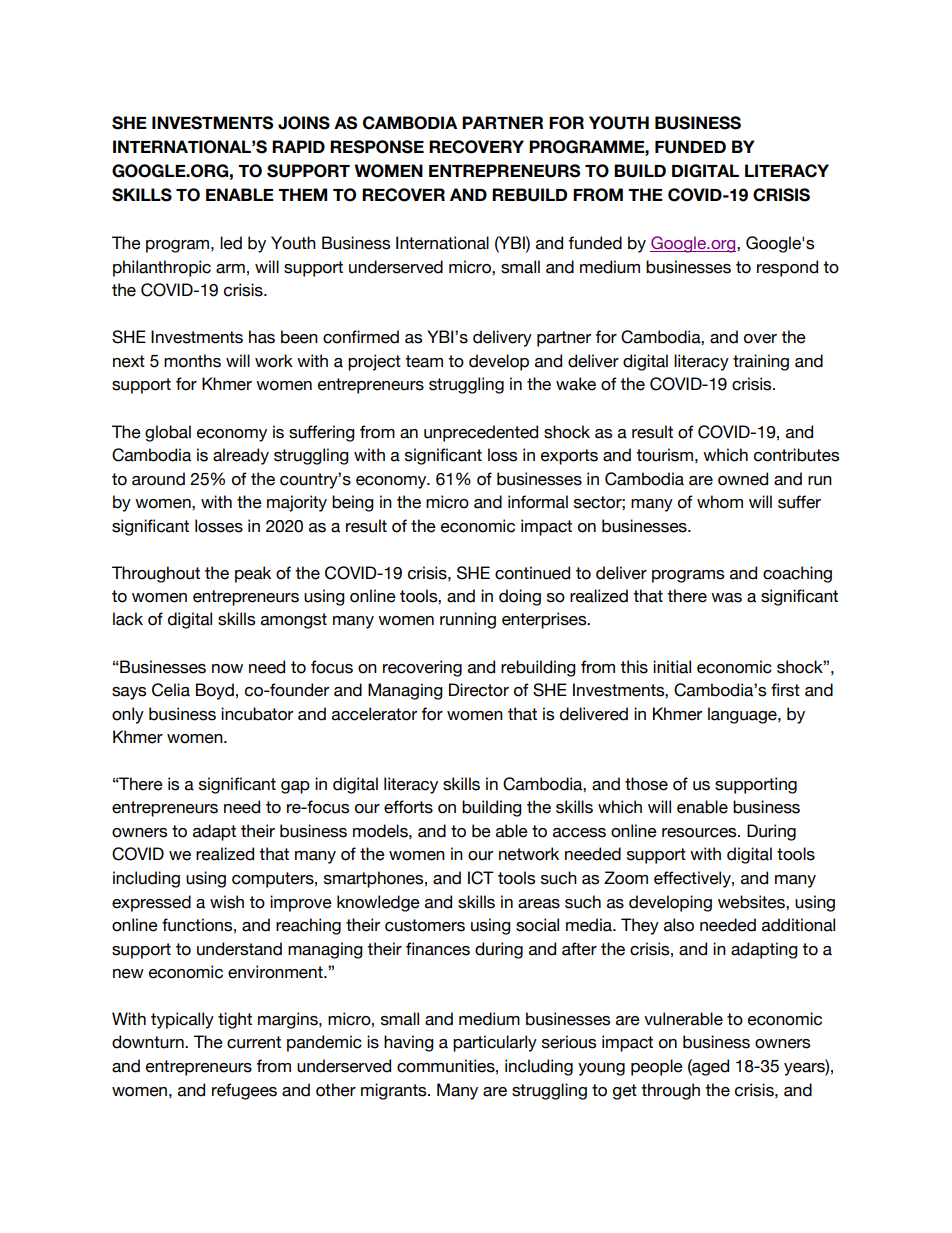  Describe the element at coordinates (377, 147) in the page. I see `RESPONSE` at that location.
